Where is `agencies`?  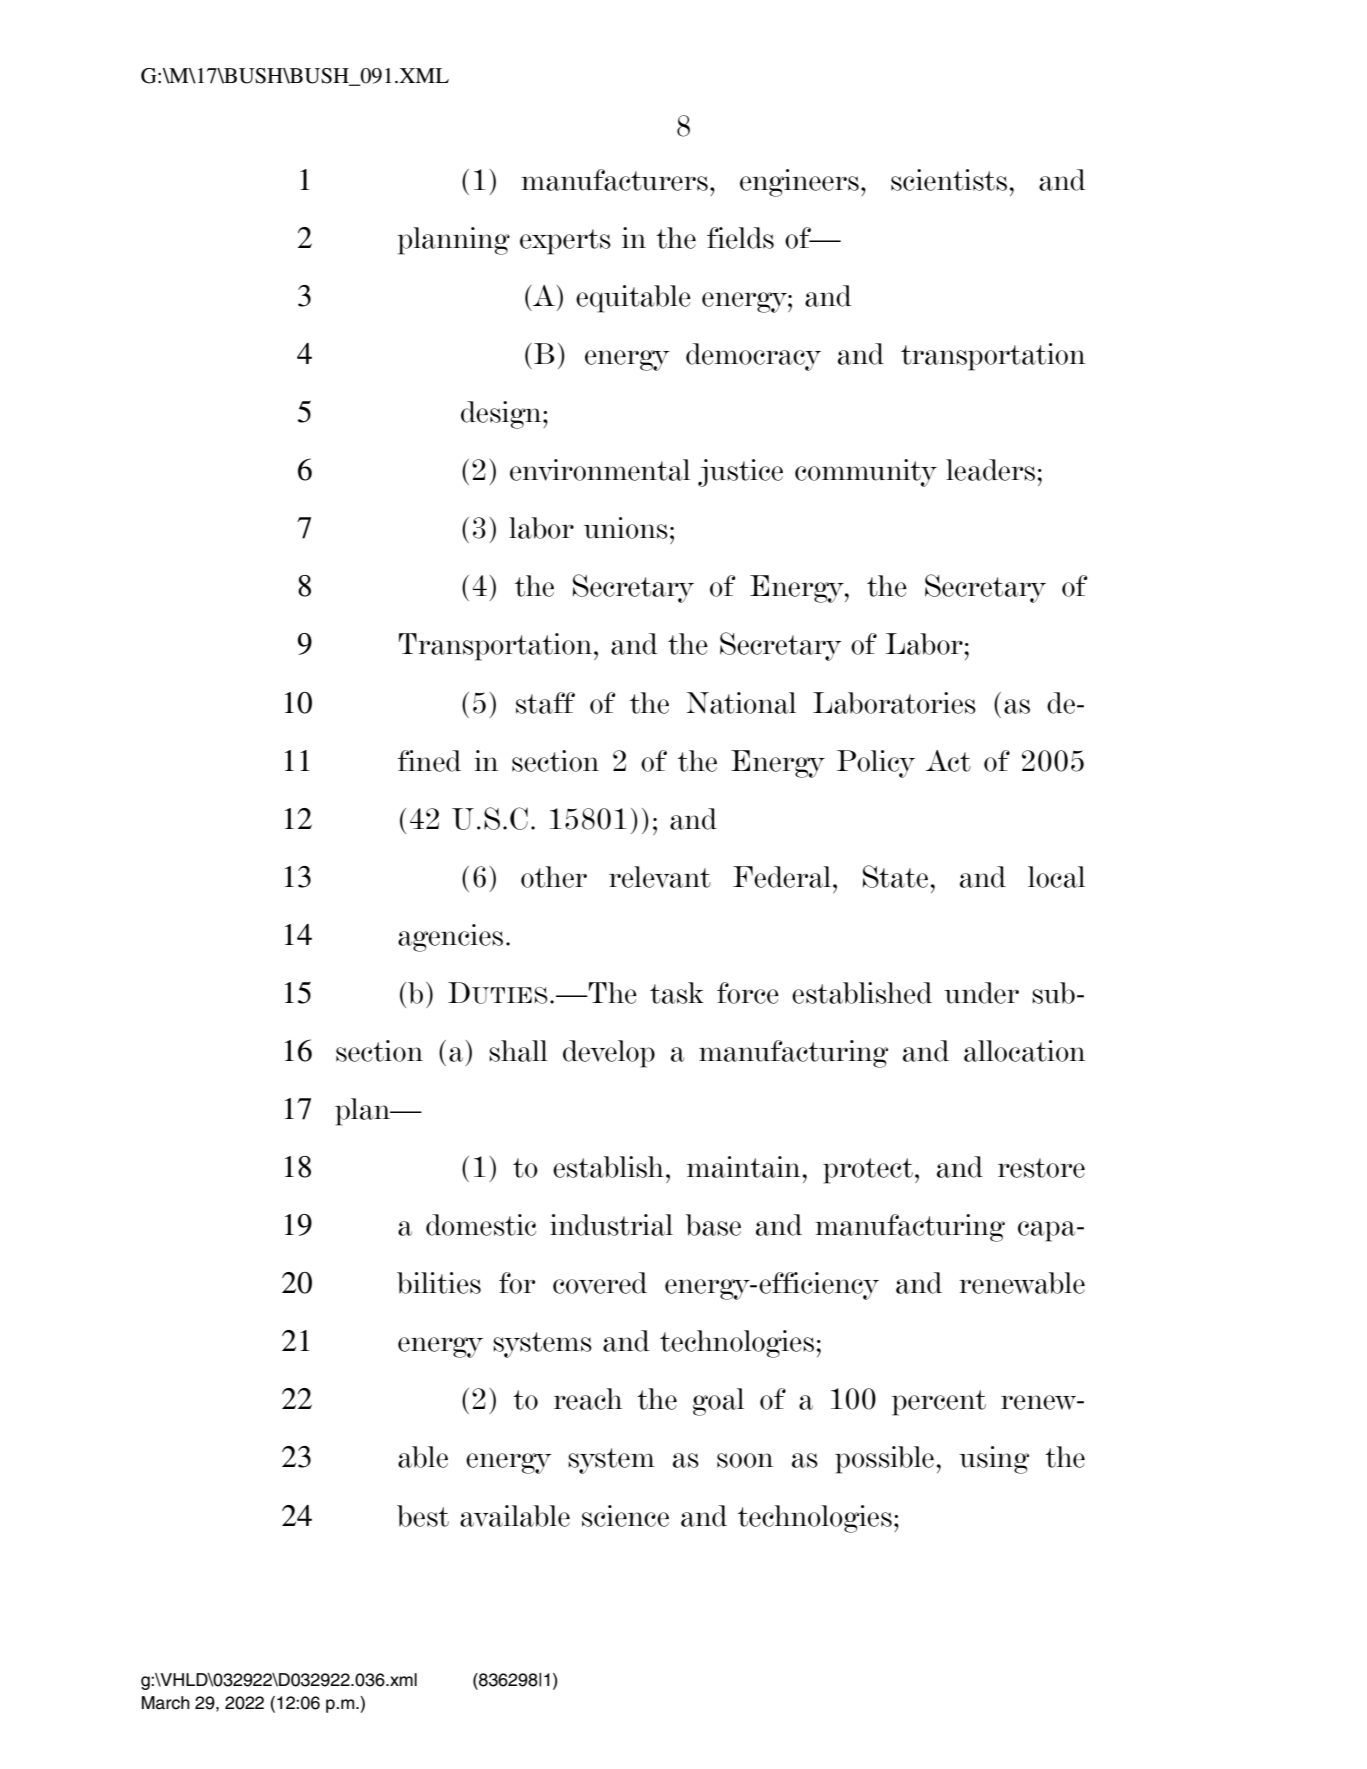
agencies is located at coordinates (450, 938).
